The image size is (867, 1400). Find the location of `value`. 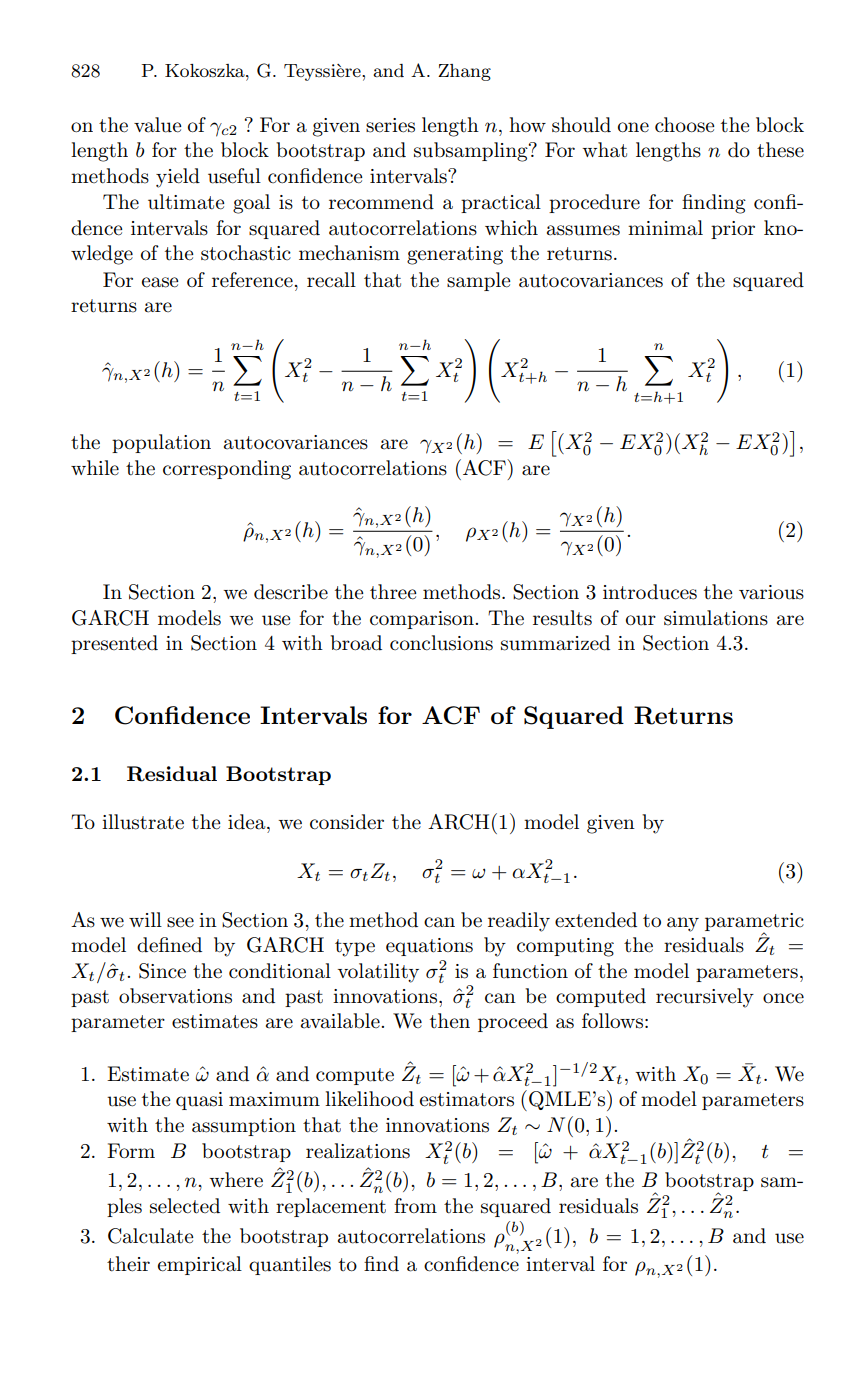

value is located at coordinates (157, 125).
